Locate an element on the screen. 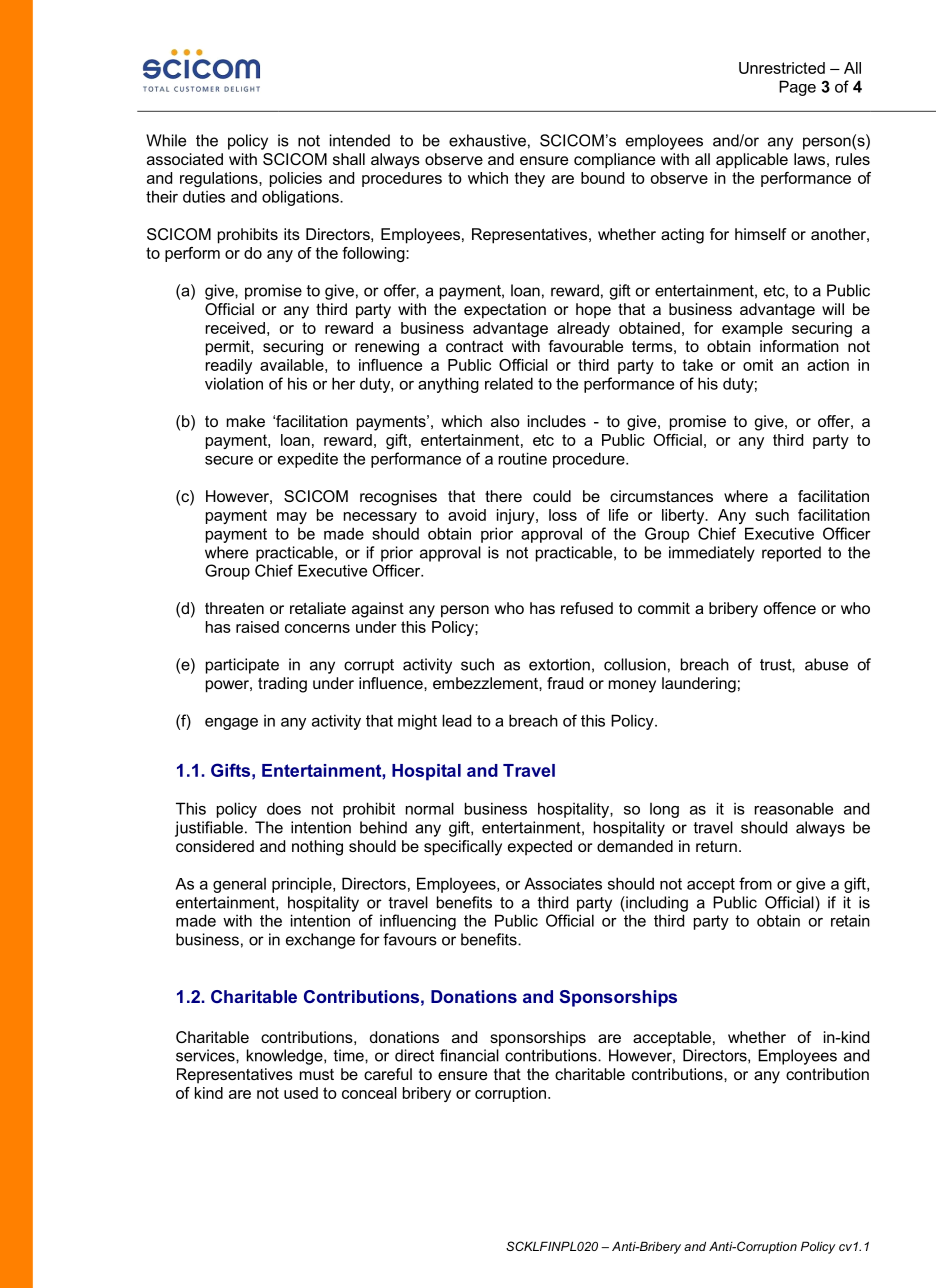  example is located at coordinates (752, 329).
